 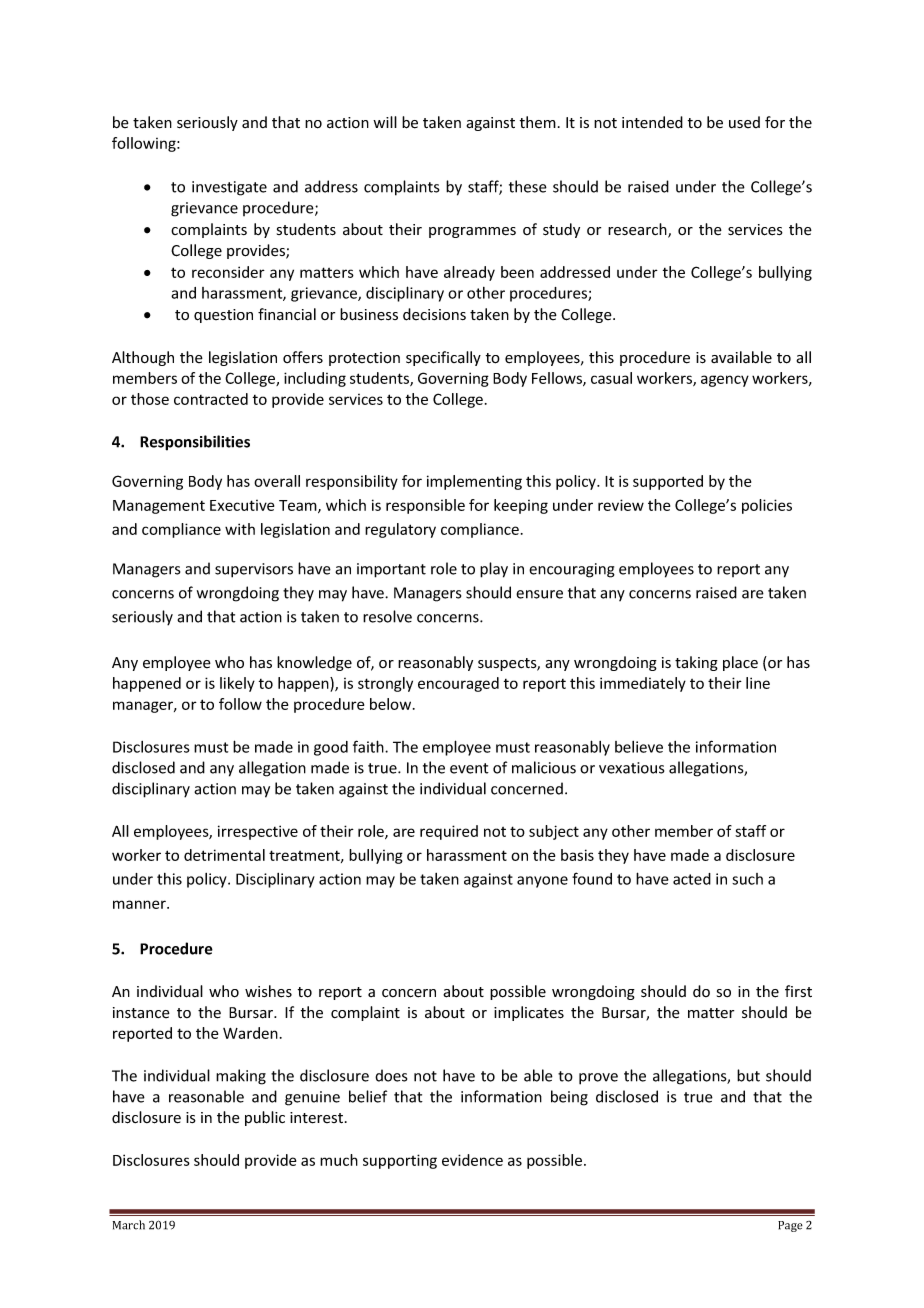 What do you see at coordinates (129, 1225) in the document?
I see `March` at bounding box center [129, 1225].
